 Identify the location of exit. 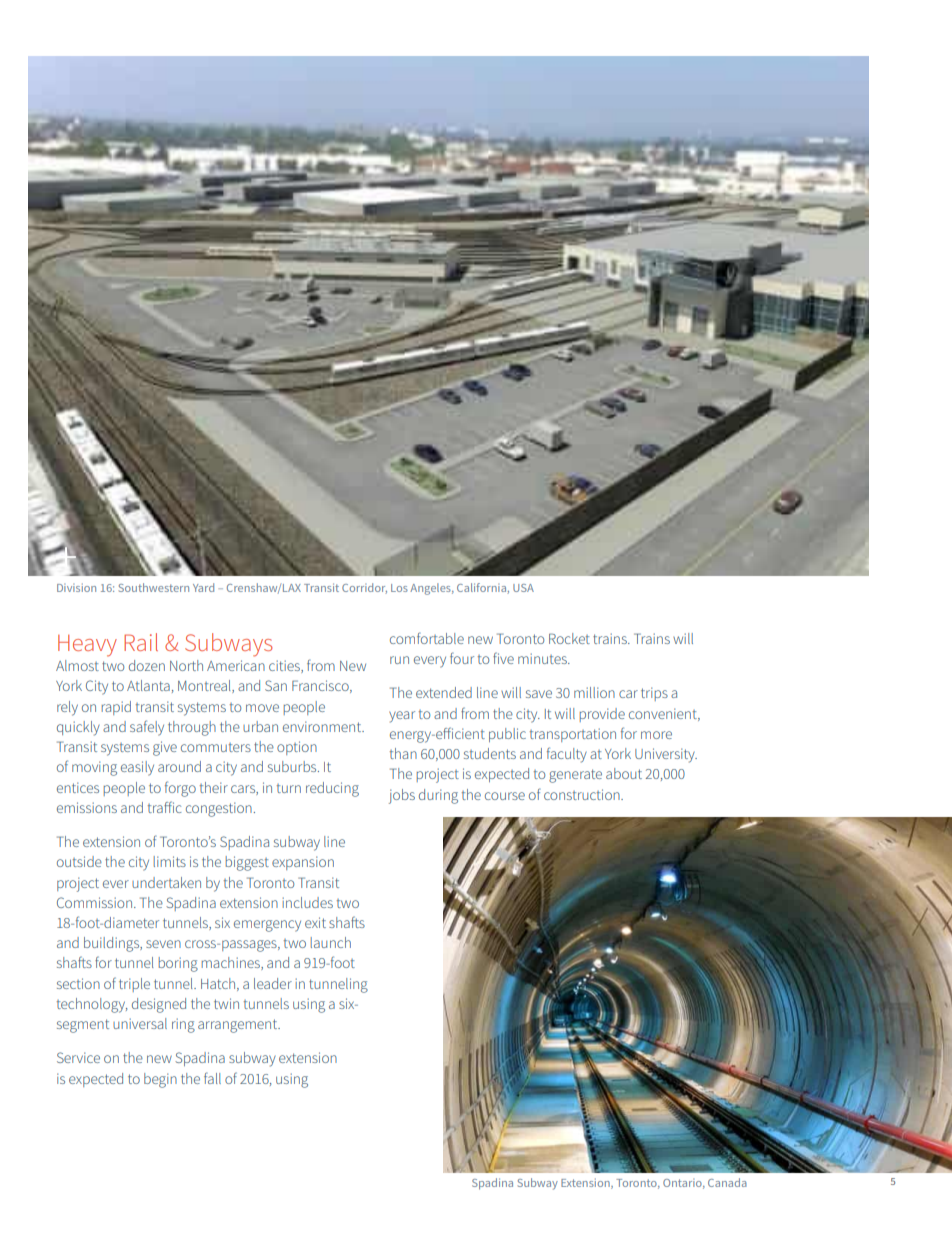
(315, 922).
